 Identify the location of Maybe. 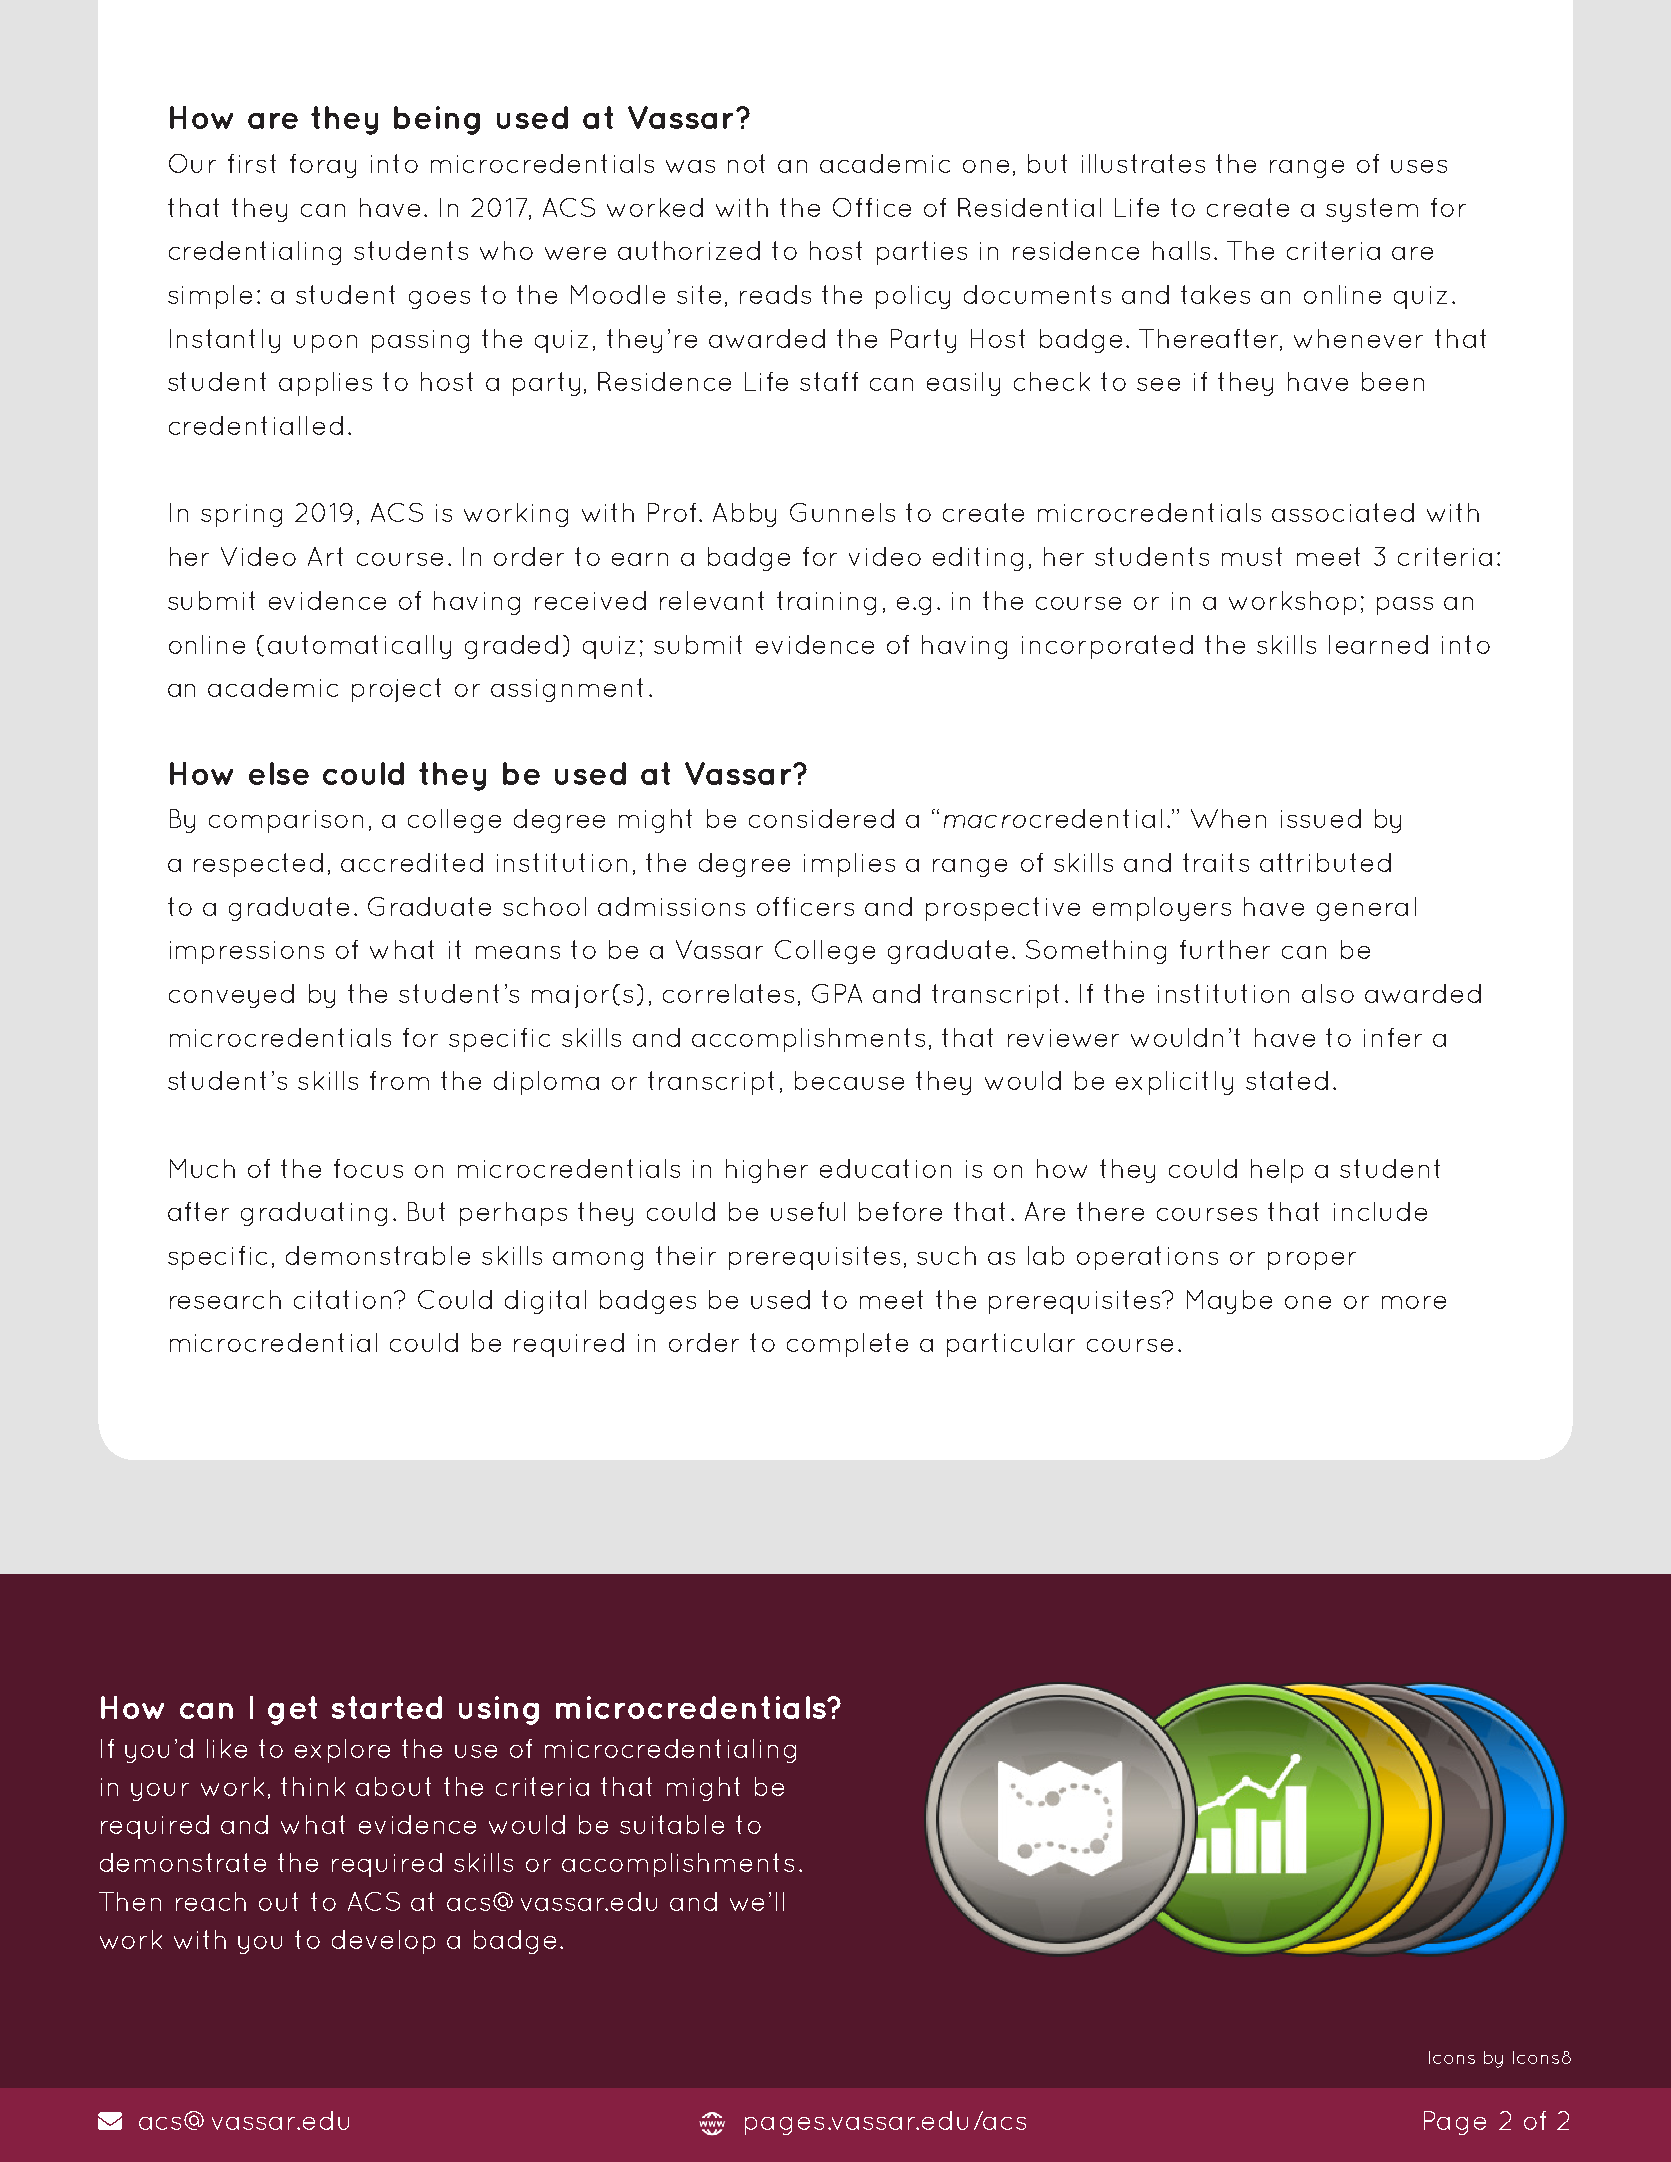
(1229, 1302).
